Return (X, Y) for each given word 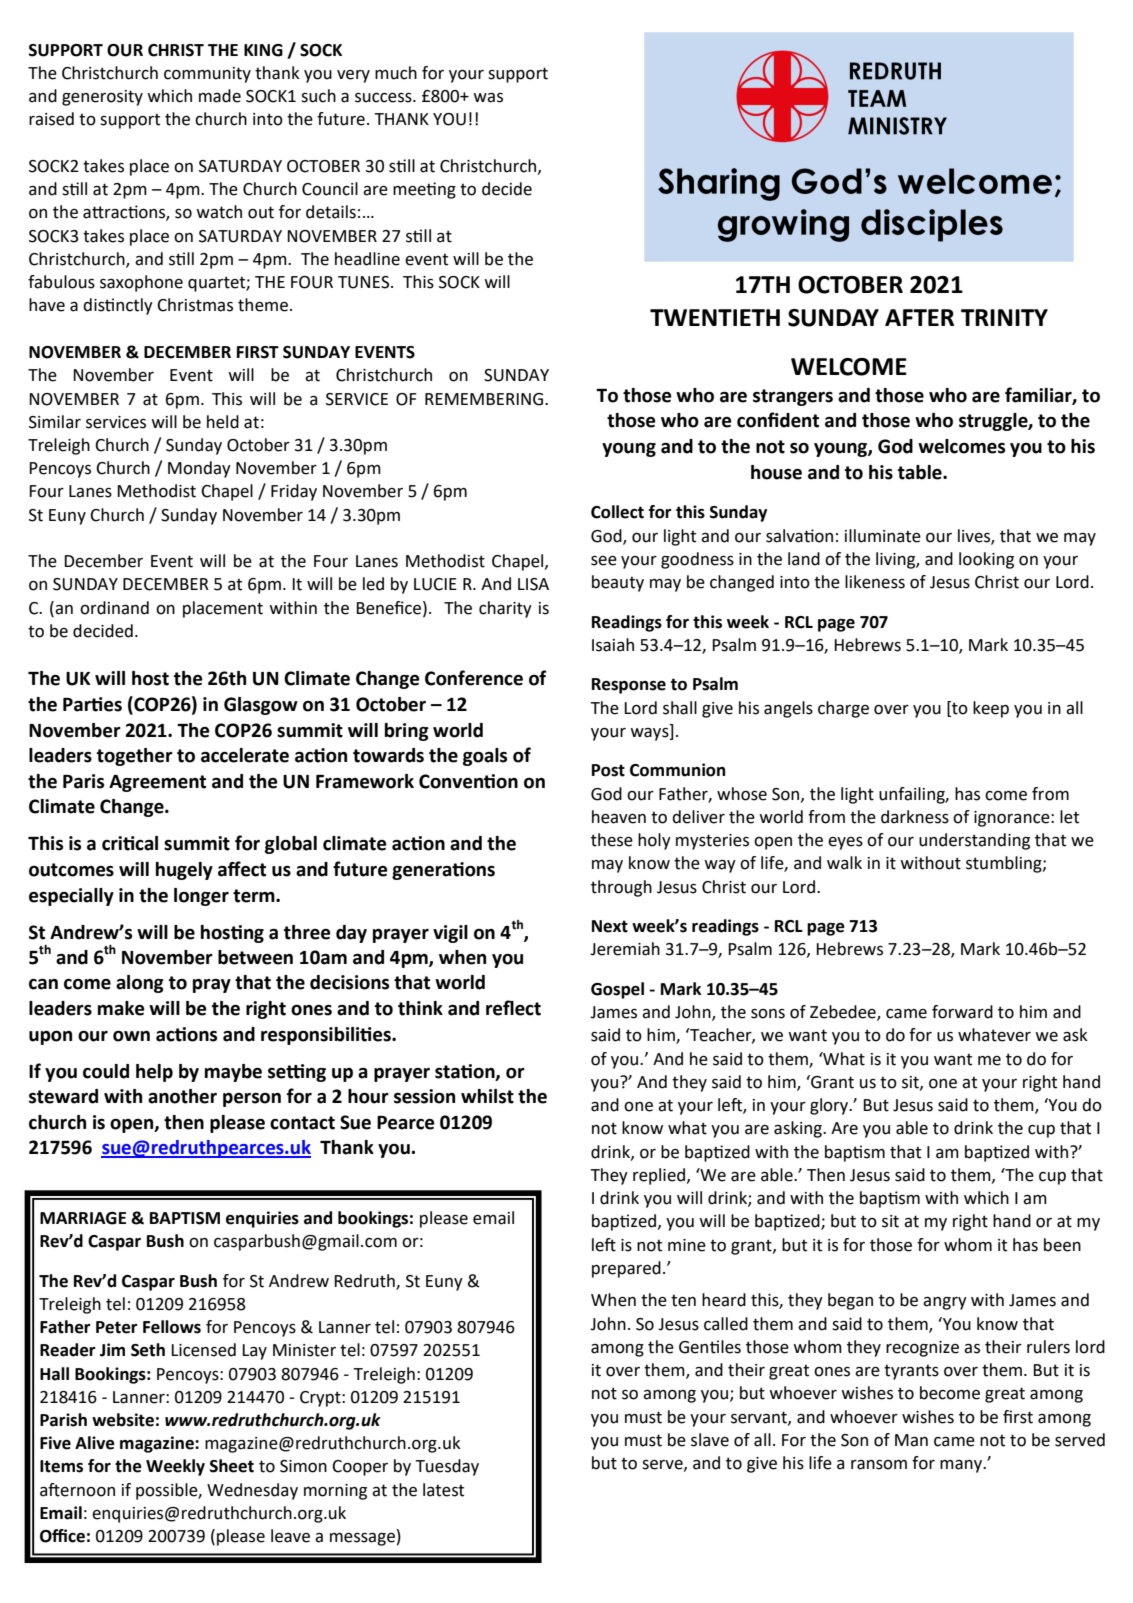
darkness (915, 817)
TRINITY (1004, 317)
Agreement (157, 783)
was (488, 98)
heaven (619, 817)
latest (443, 1490)
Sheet (232, 1466)
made (220, 96)
